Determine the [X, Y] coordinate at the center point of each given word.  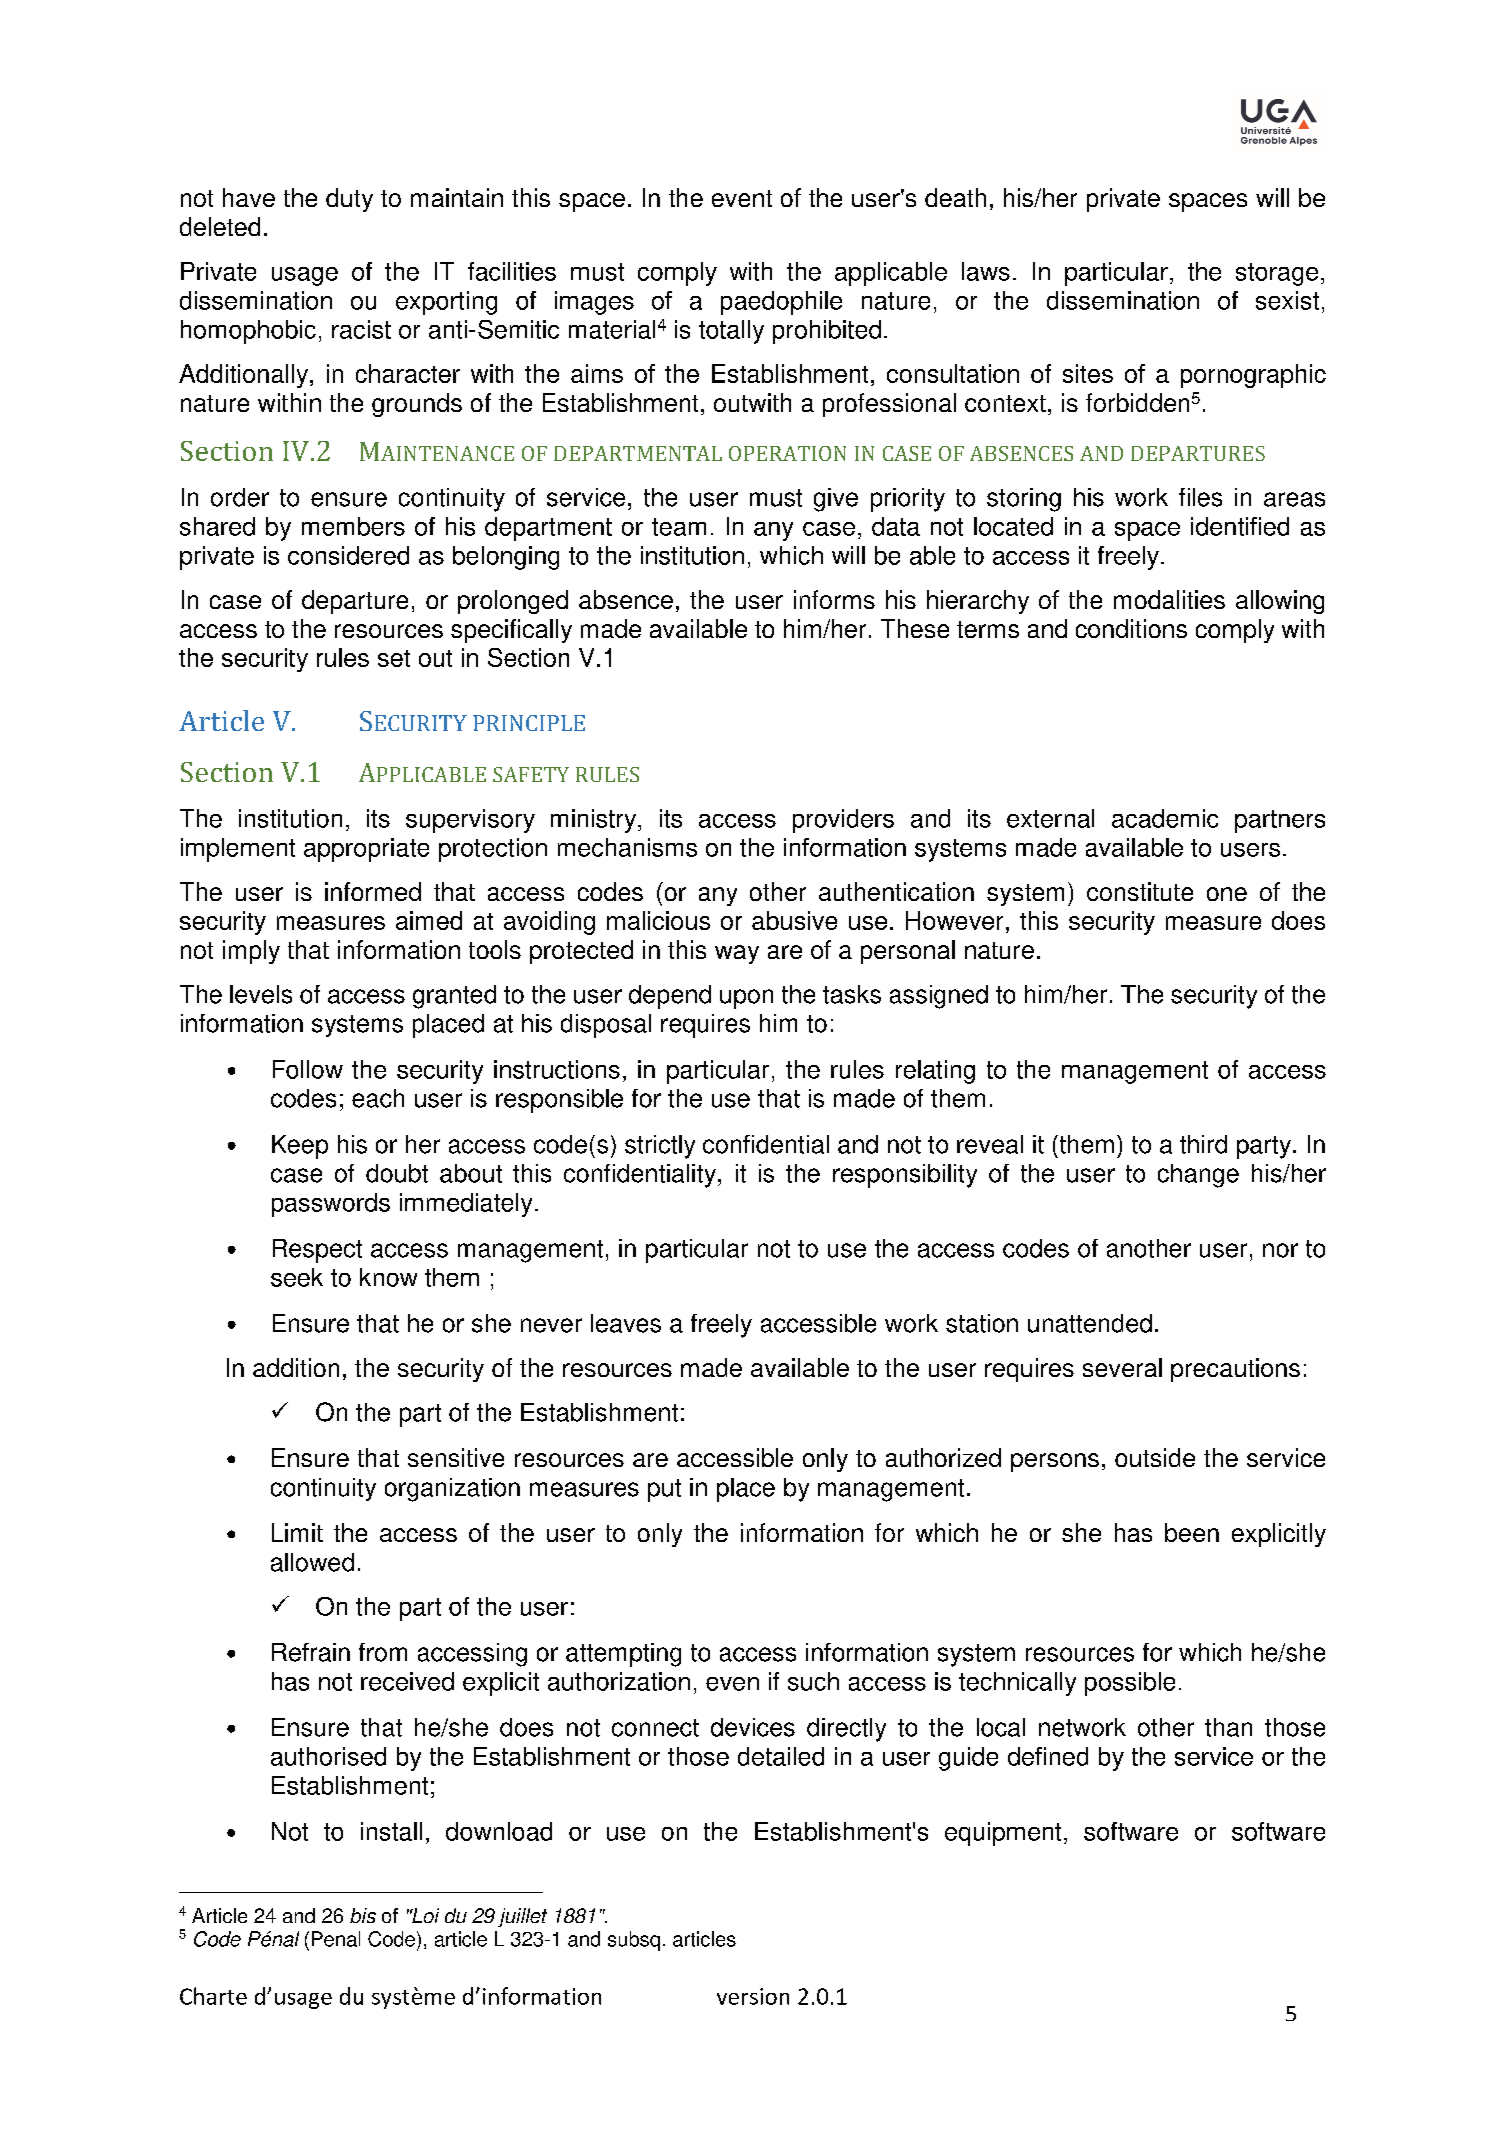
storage [1277, 274]
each [378, 1098]
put [664, 1490]
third [1203, 1144]
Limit [297, 1532]
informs [834, 599]
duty [349, 200]
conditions [1131, 628]
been [1192, 1532]
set [394, 658]
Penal [336, 1939]
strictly [660, 1147]
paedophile [781, 303]
